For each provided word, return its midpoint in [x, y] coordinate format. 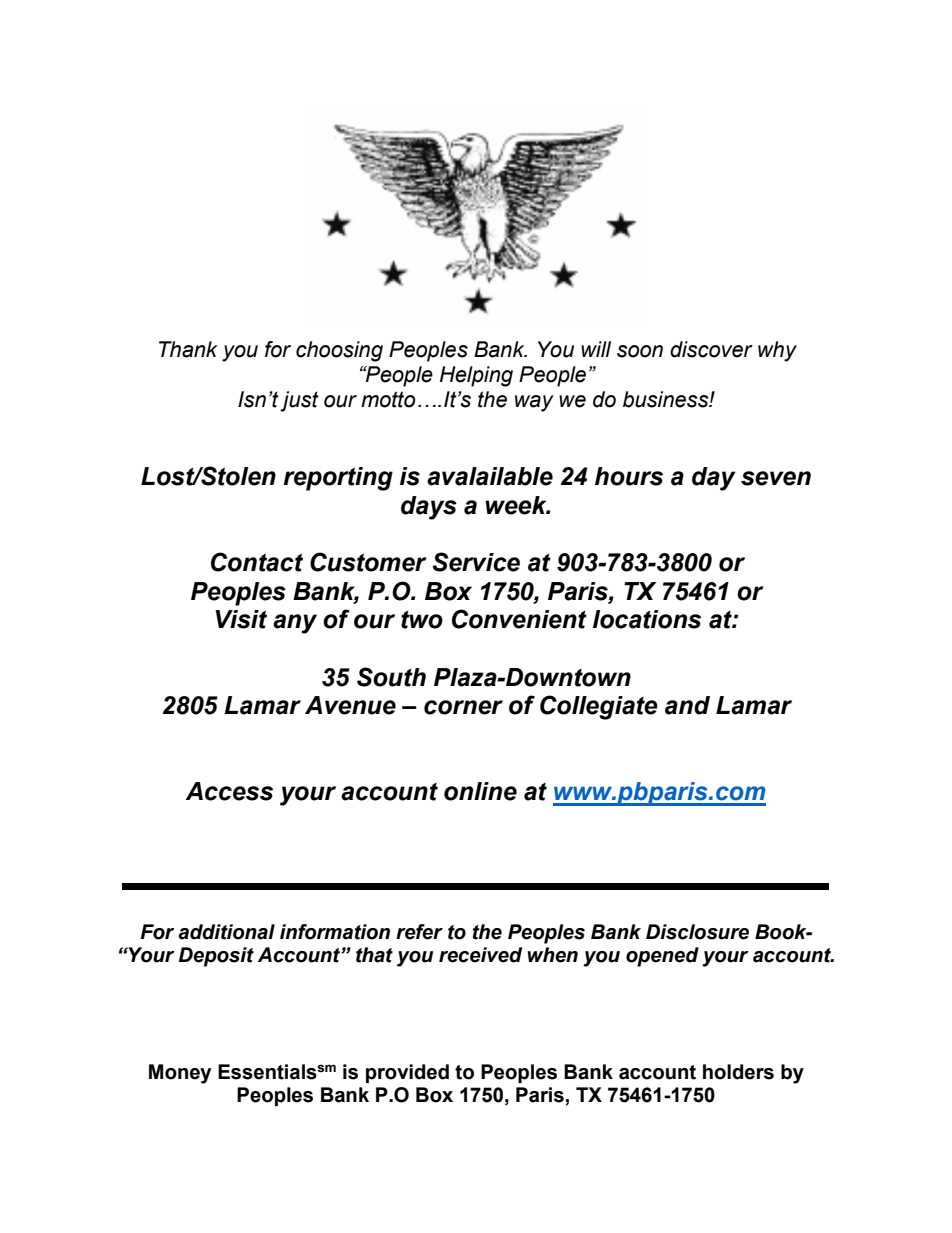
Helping [476, 376]
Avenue [350, 705]
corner [463, 707]
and [687, 705]
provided [407, 1073]
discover [711, 349]
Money [180, 1074]
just [299, 401]
